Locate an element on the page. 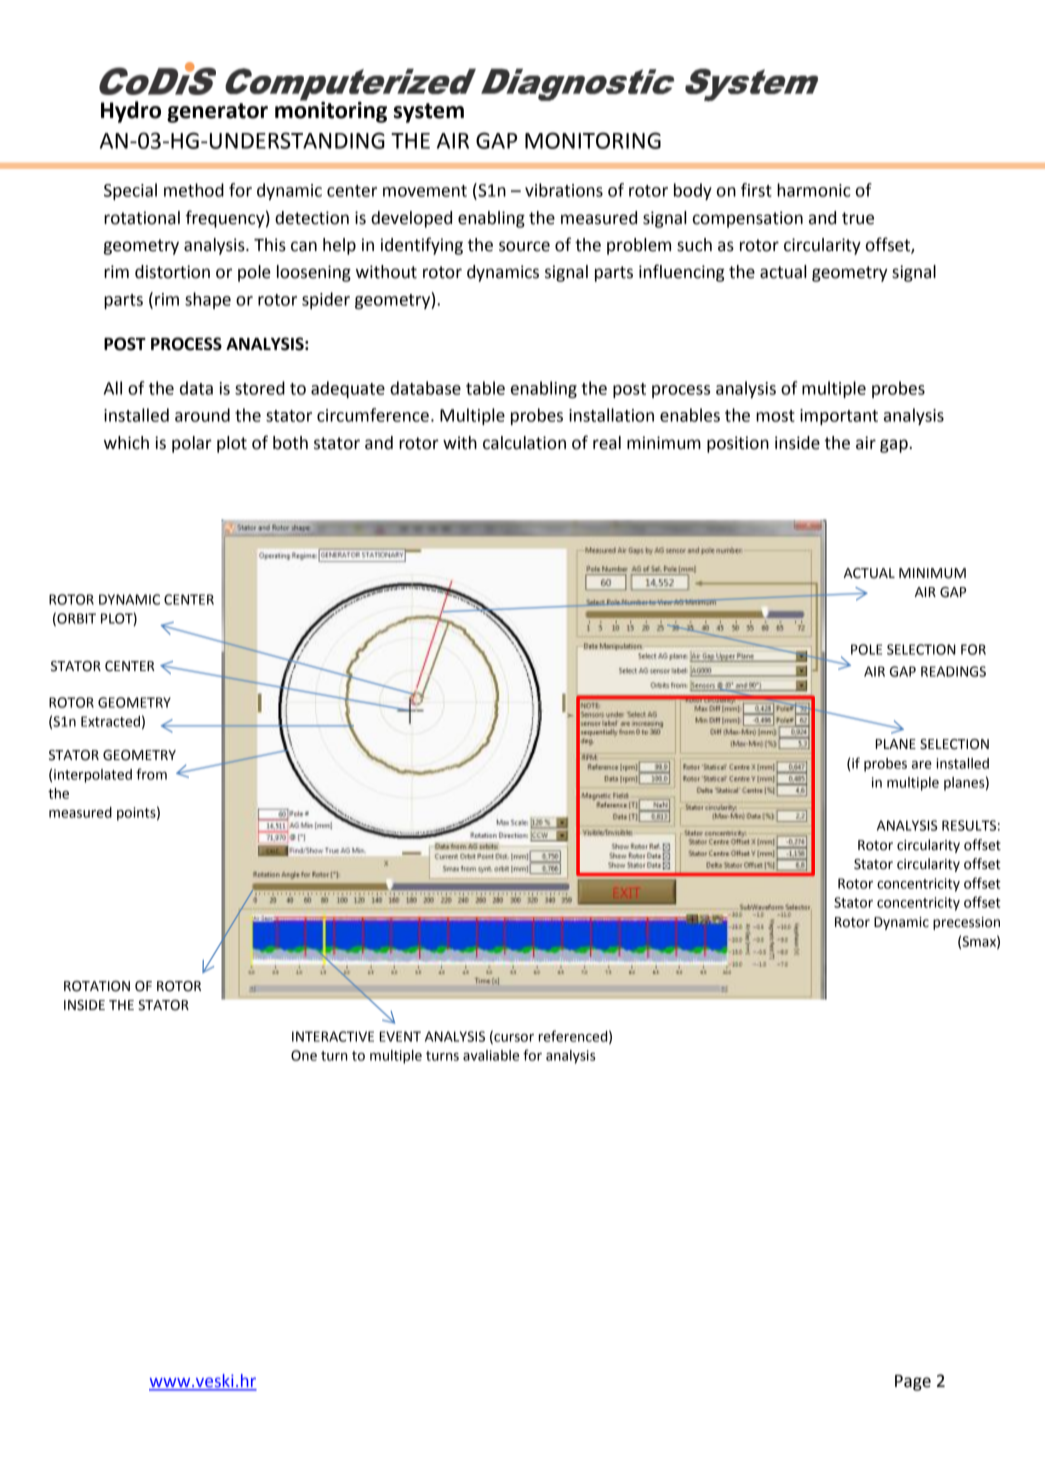  READINGS is located at coordinates (953, 671).
